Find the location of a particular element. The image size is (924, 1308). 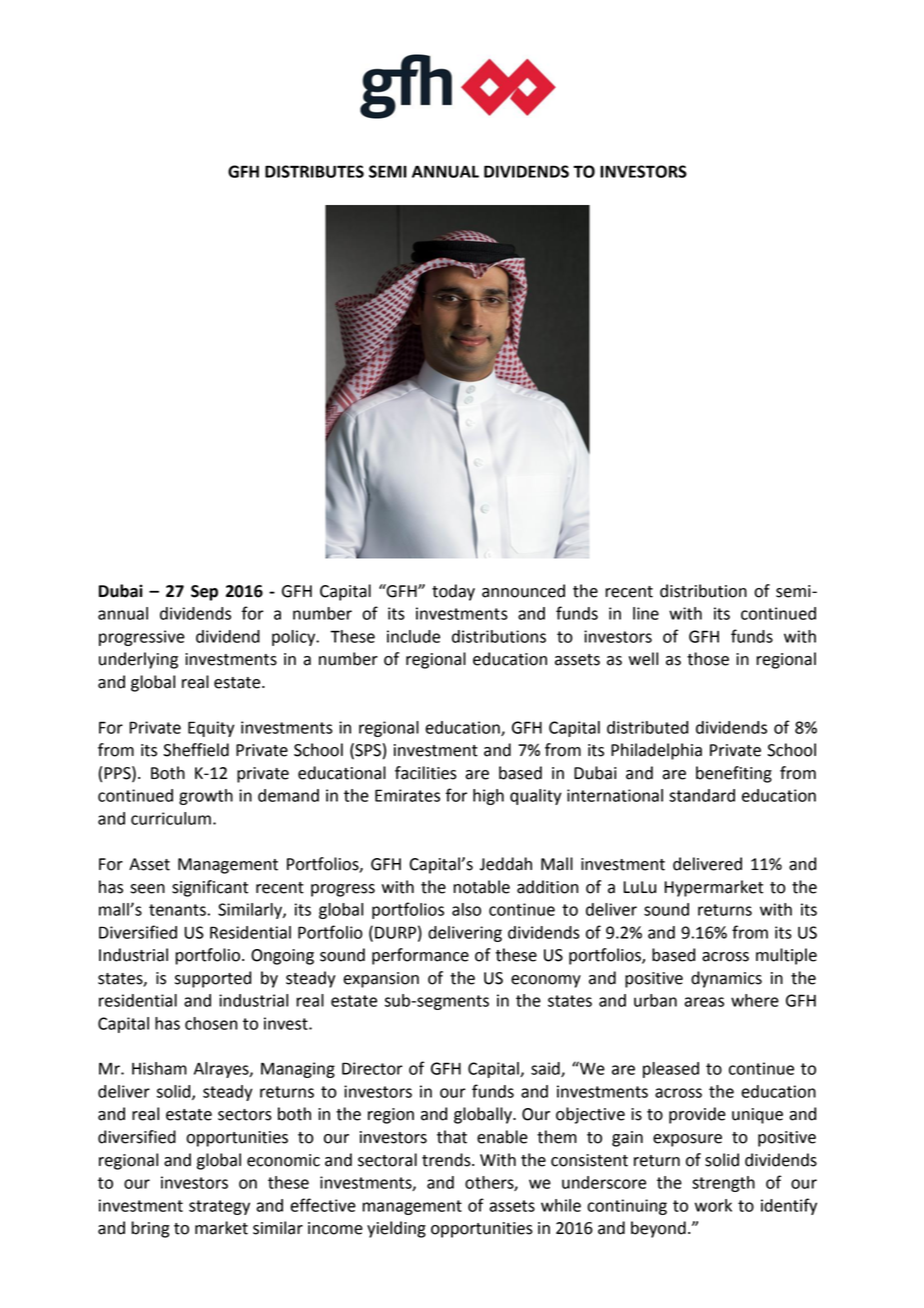

today is located at coordinates (453, 592).
